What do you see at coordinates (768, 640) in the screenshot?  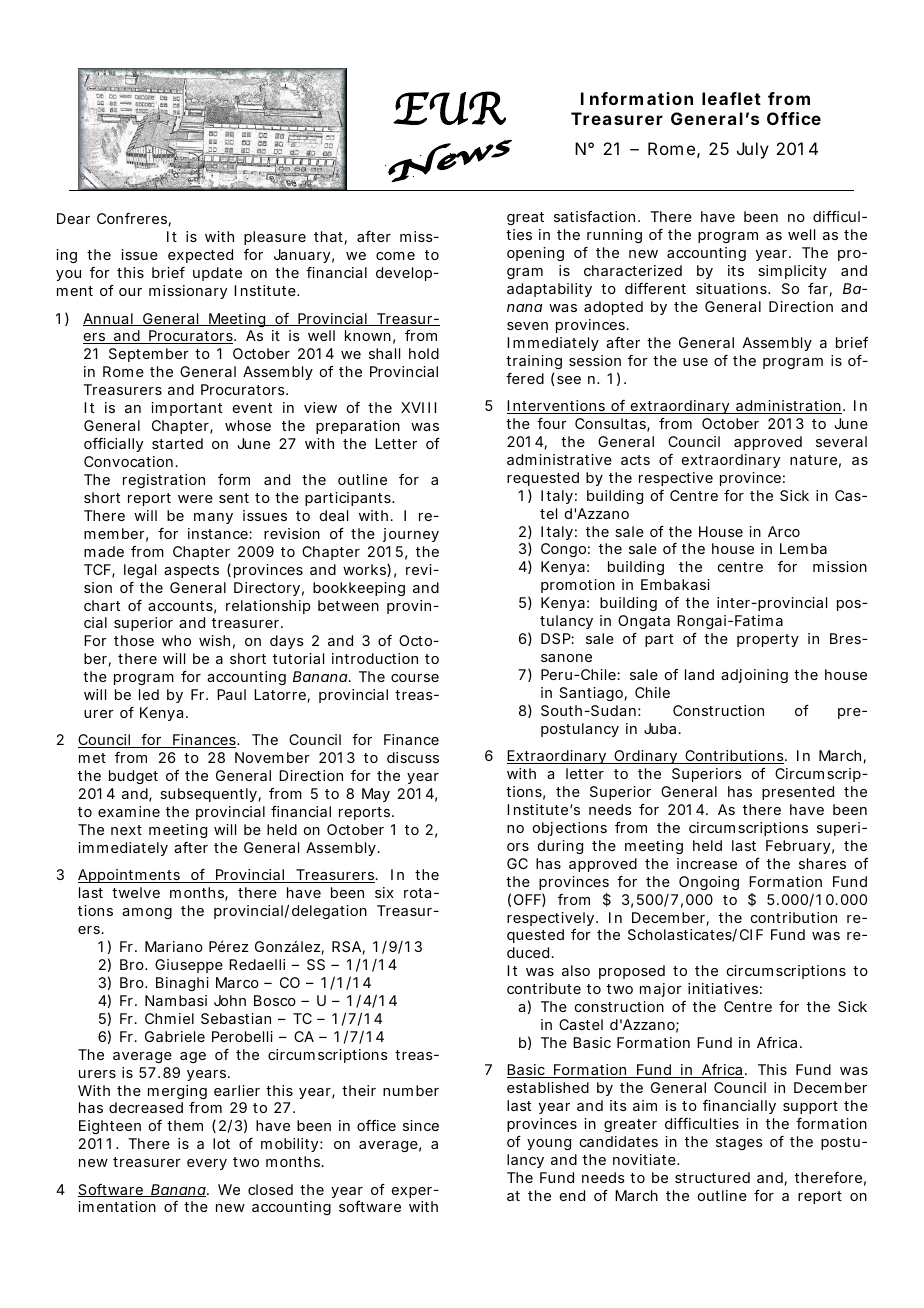 I see `property` at bounding box center [768, 640].
